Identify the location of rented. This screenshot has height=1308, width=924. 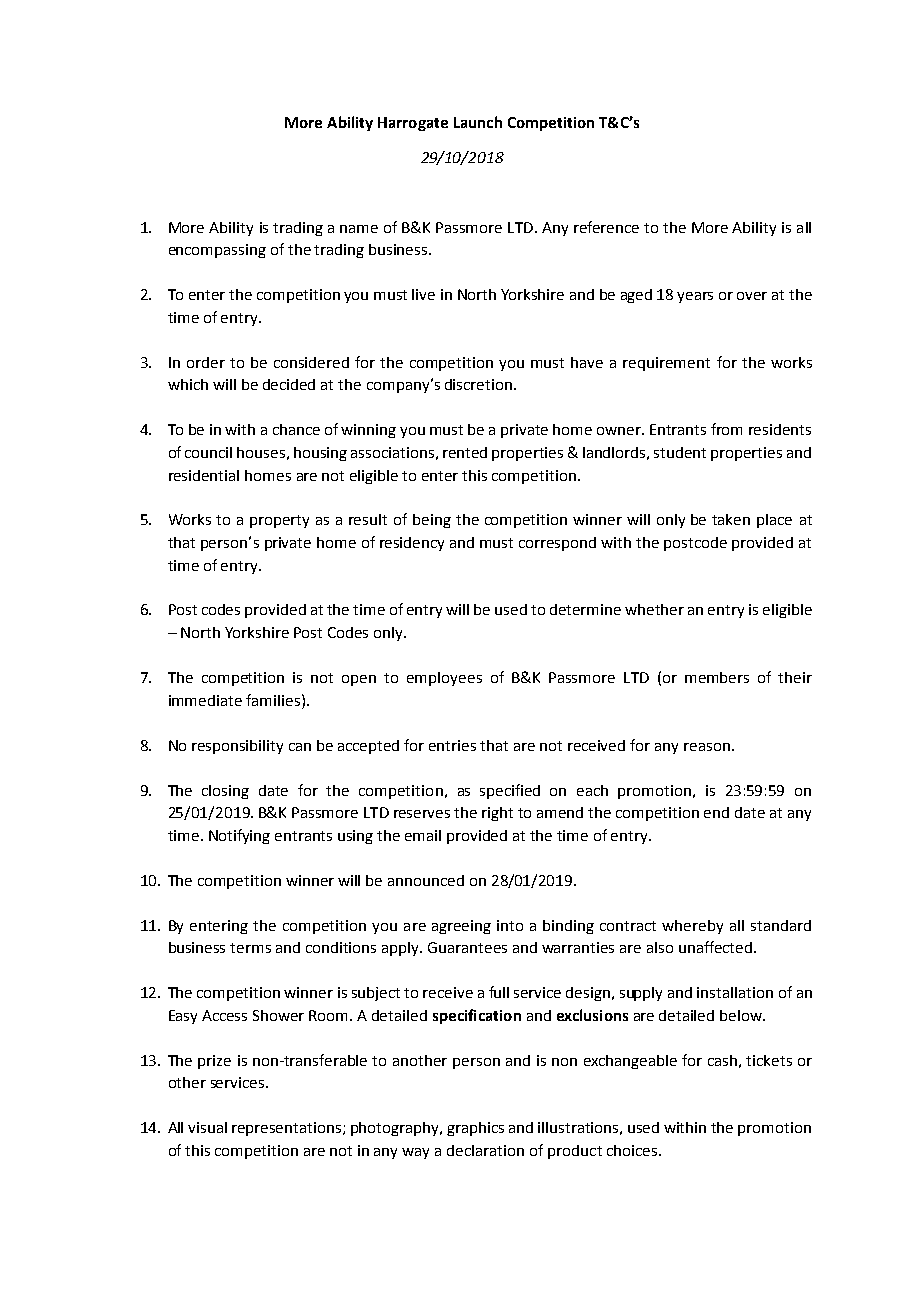
(465, 452).
